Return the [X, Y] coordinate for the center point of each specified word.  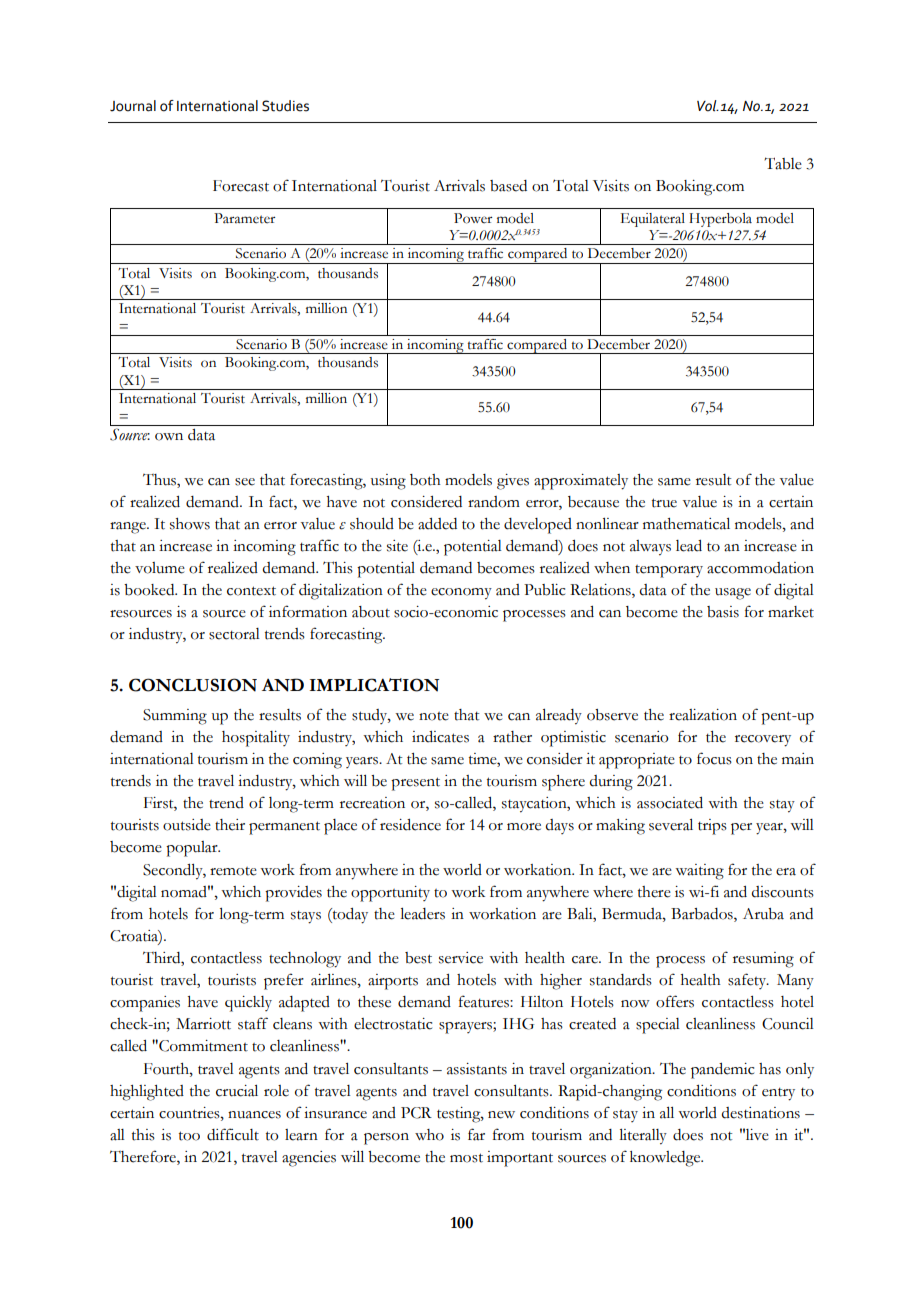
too [189, 1136]
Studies [285, 106]
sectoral [234, 634]
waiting [699, 872]
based [508, 186]
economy [461, 594]
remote [233, 871]
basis [723, 612]
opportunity [390, 894]
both [425, 480]
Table [783, 163]
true [664, 503]
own [169, 437]
